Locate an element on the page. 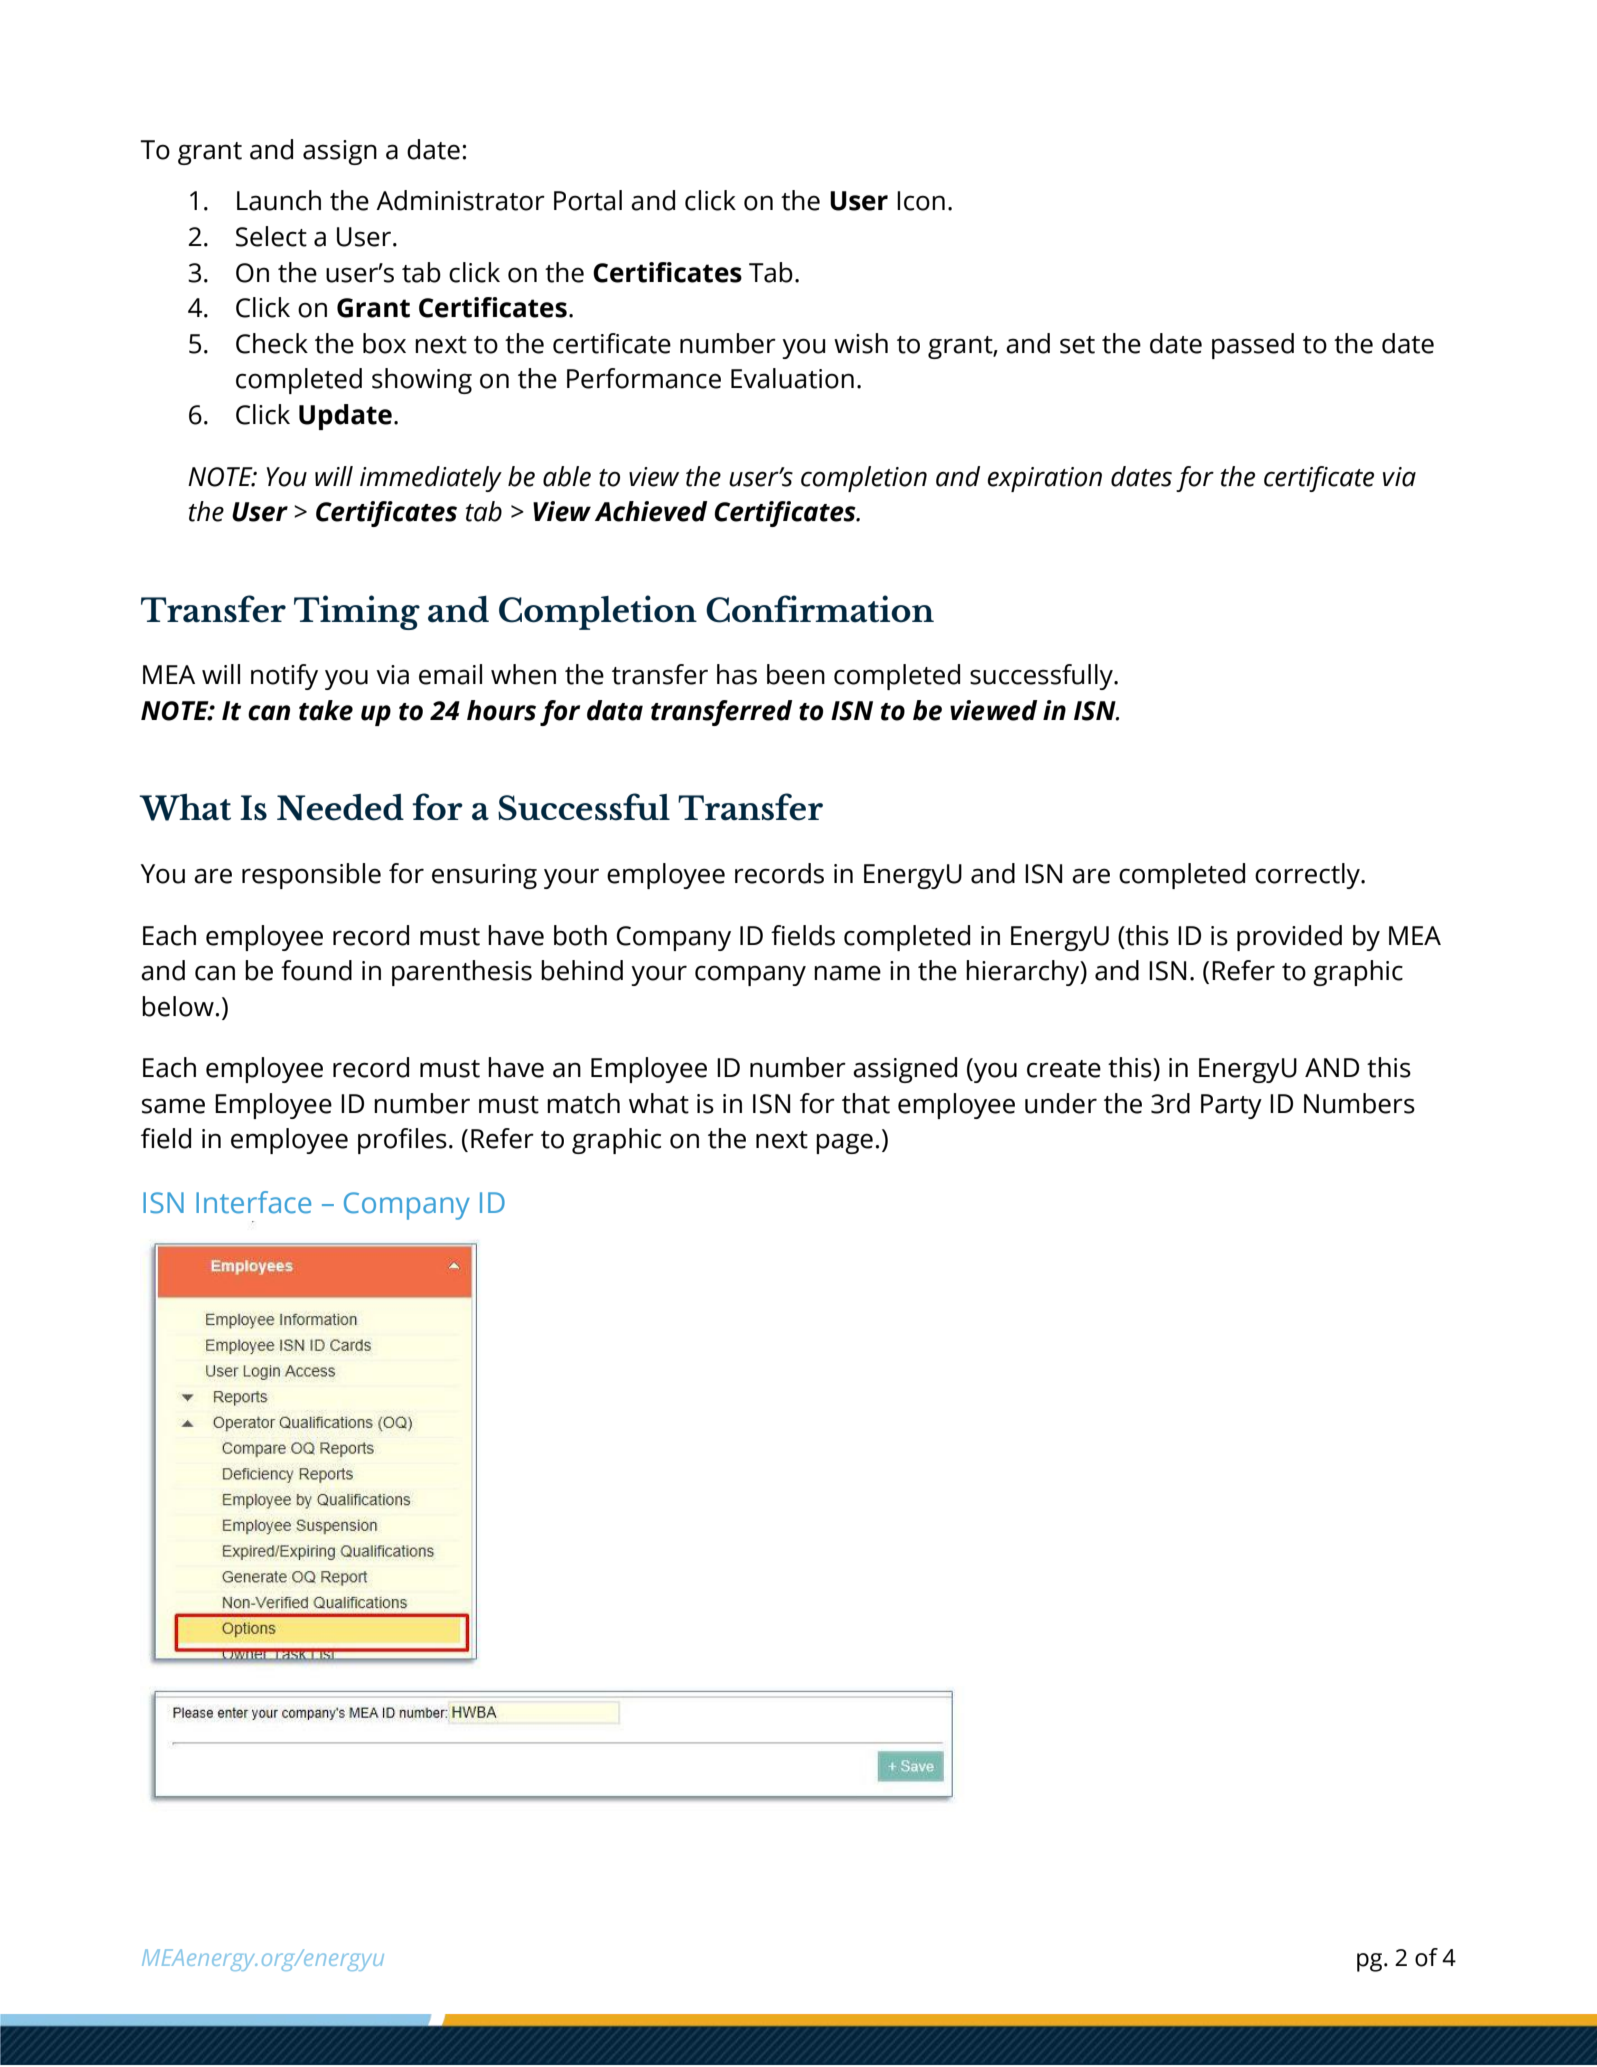 The width and height of the document is (1597, 2067). Portal is located at coordinates (588, 200).
